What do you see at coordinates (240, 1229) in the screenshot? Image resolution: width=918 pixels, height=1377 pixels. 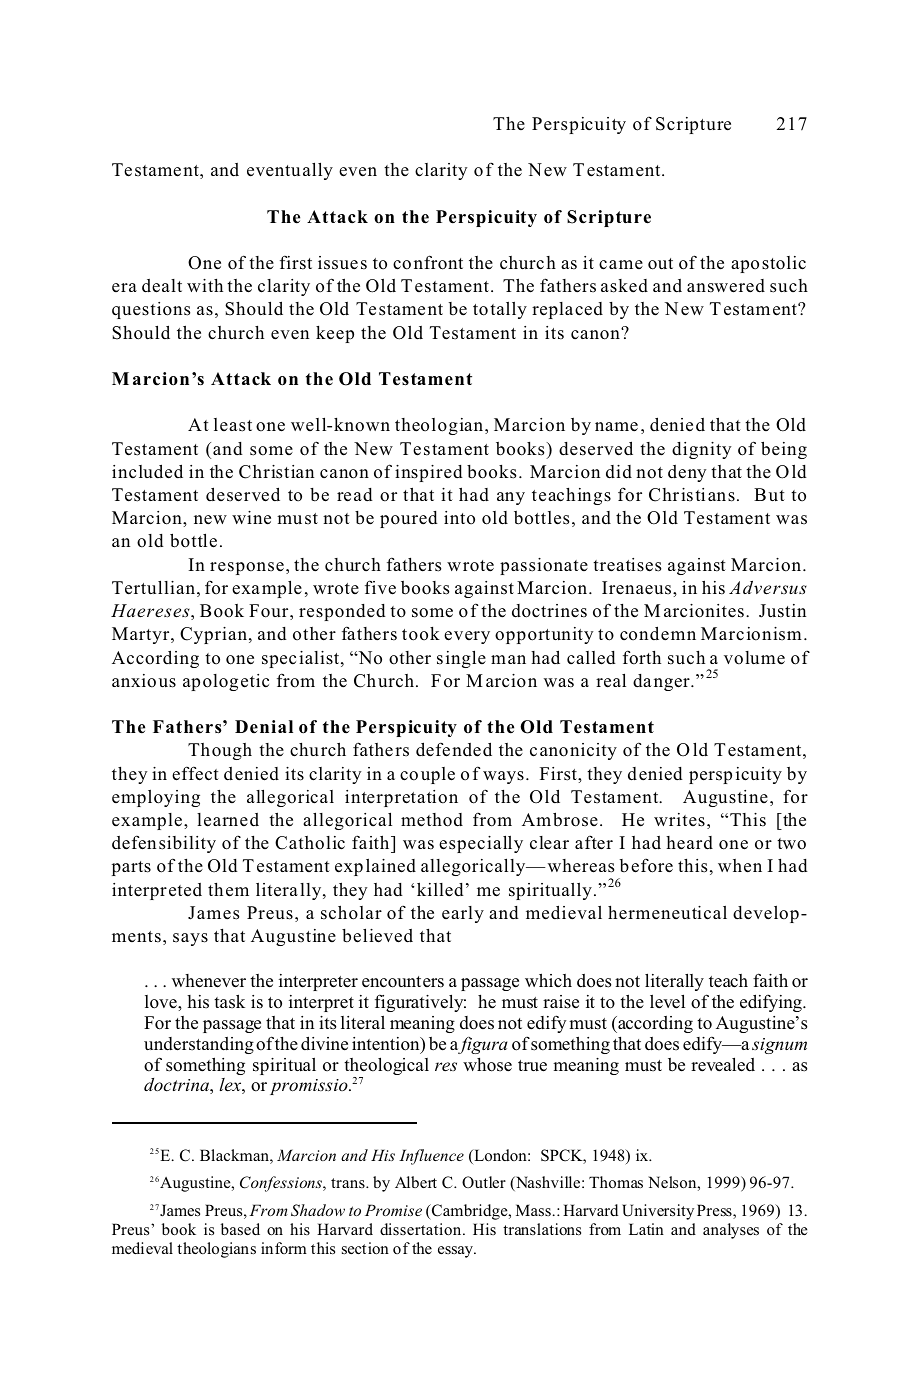 I see `based` at bounding box center [240, 1229].
